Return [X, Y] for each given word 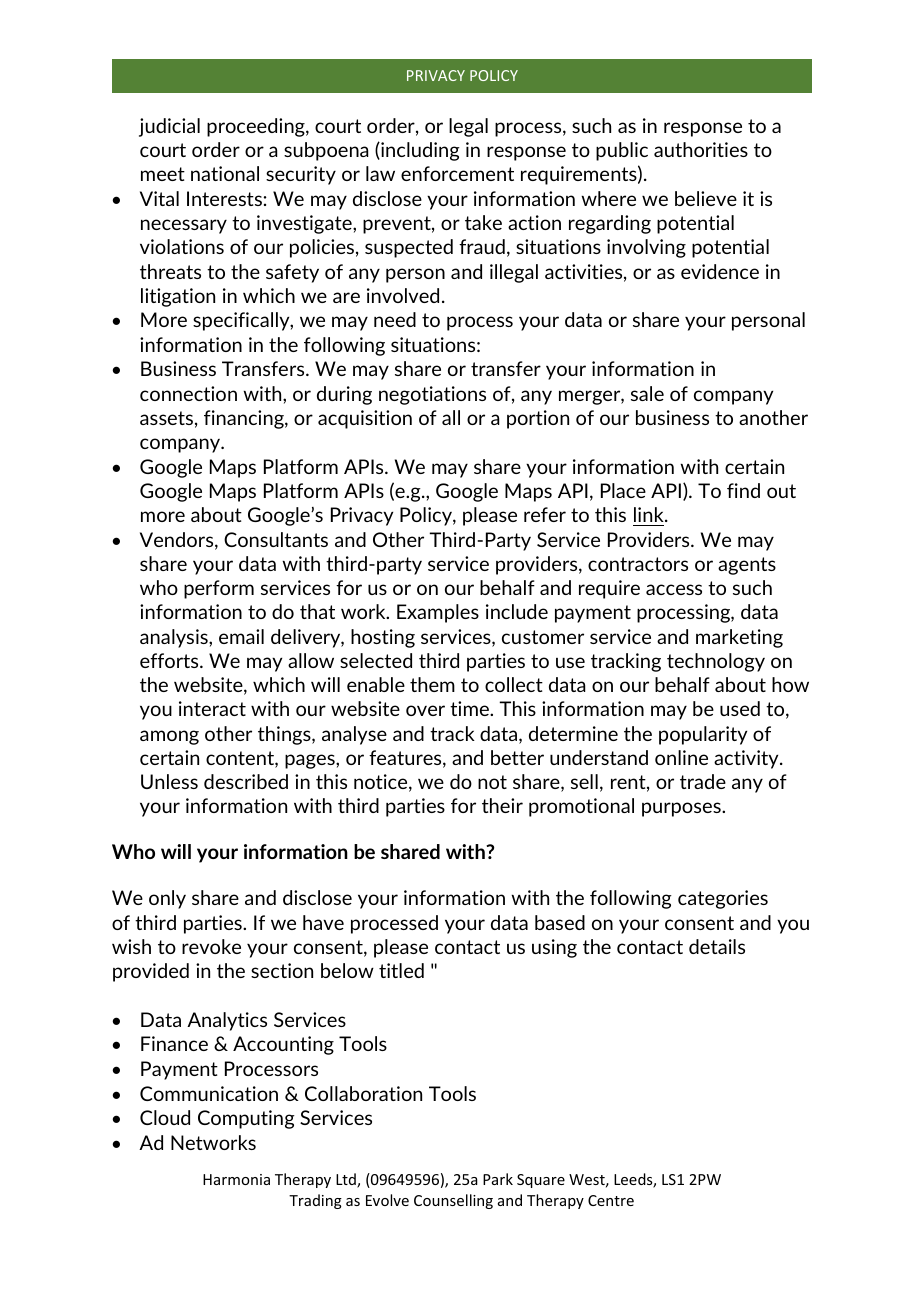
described [246, 781]
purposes [682, 809]
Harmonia [236, 1179]
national [225, 173]
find [743, 490]
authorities [701, 149]
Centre [611, 1200]
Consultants [276, 539]
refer [545, 514]
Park [498, 1179]
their [502, 805]
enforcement [457, 173]
